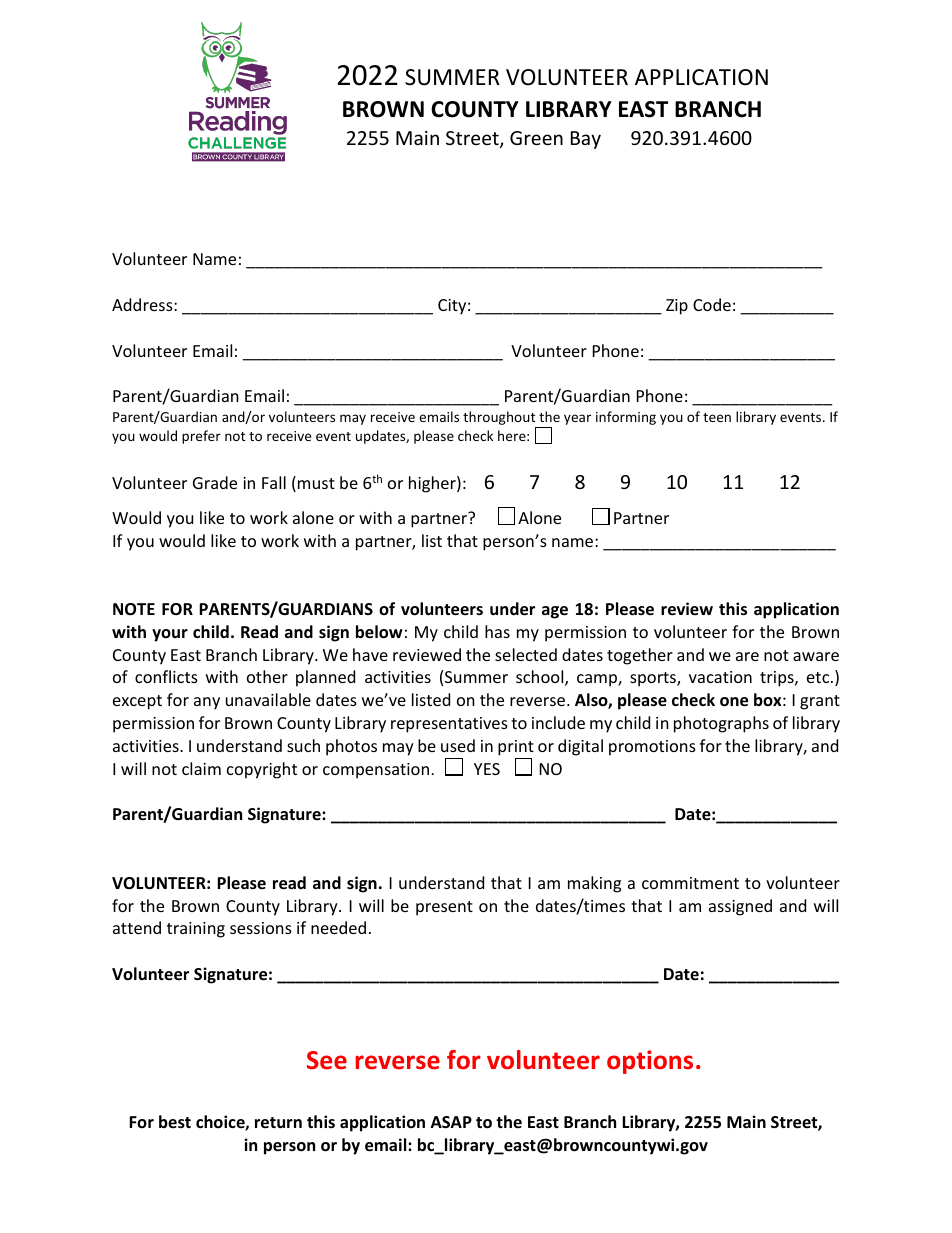 The image size is (952, 1233). Describe the element at coordinates (586, 140) in the document. I see `Bay` at that location.
